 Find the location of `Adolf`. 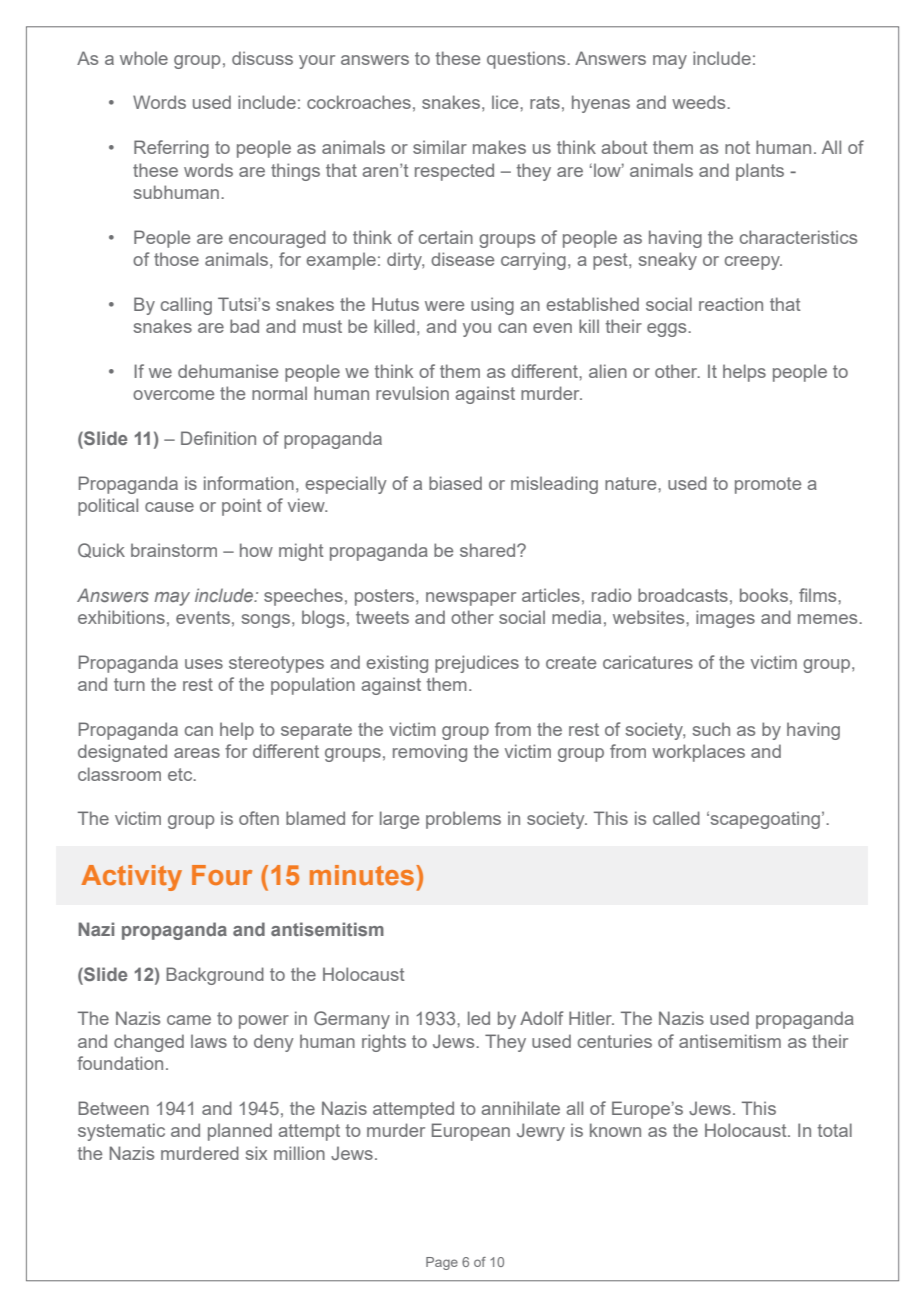

Adolf is located at coordinates (542, 1018).
